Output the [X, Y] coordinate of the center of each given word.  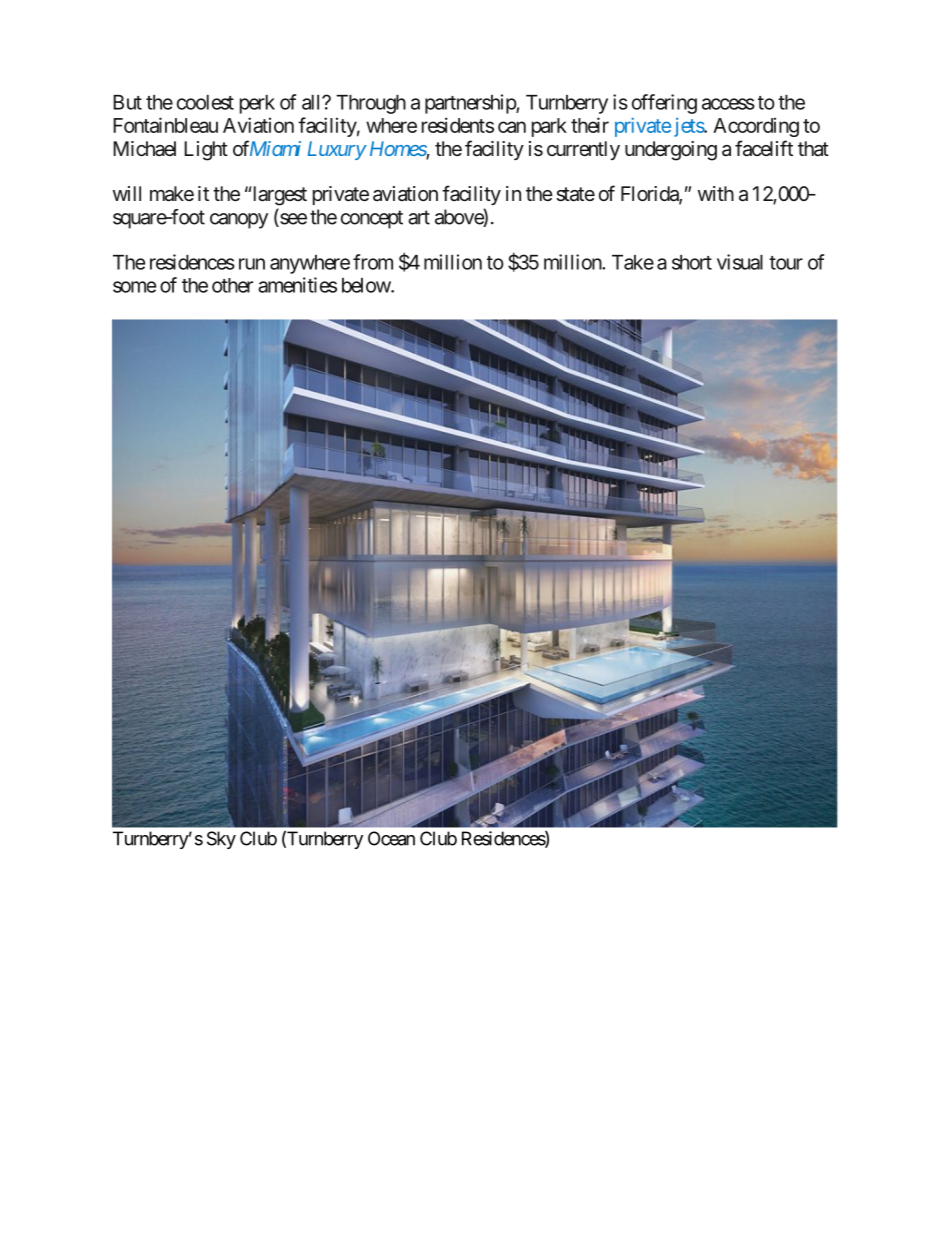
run [252, 264]
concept [372, 219]
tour [786, 263]
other [232, 285]
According [756, 127]
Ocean [391, 838]
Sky [221, 840]
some [134, 287]
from [373, 262]
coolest [205, 102]
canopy [239, 221]
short [692, 262]
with [716, 193]
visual [740, 262]
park [549, 127]
